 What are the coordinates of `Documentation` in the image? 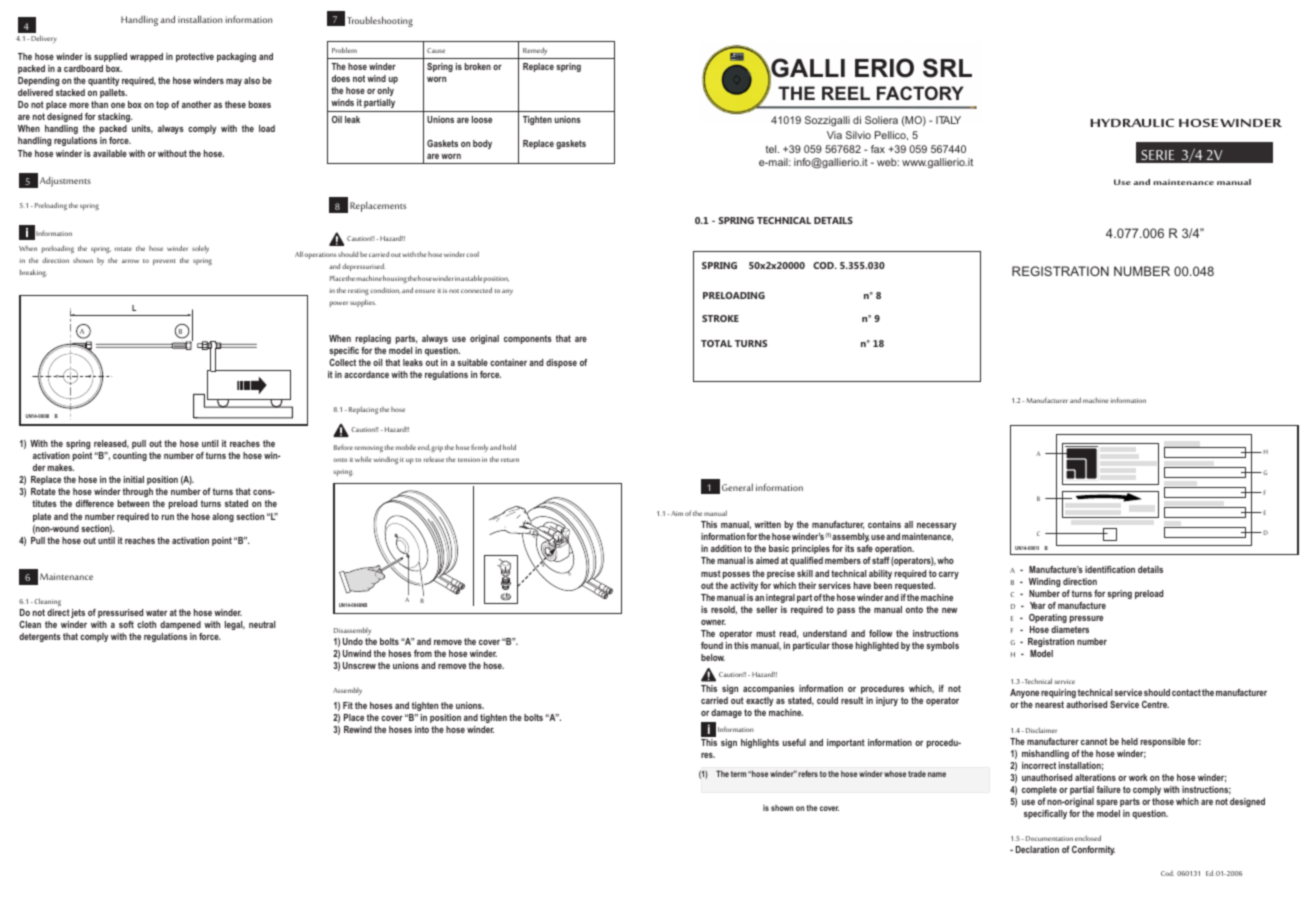 It's located at (1049, 838).
